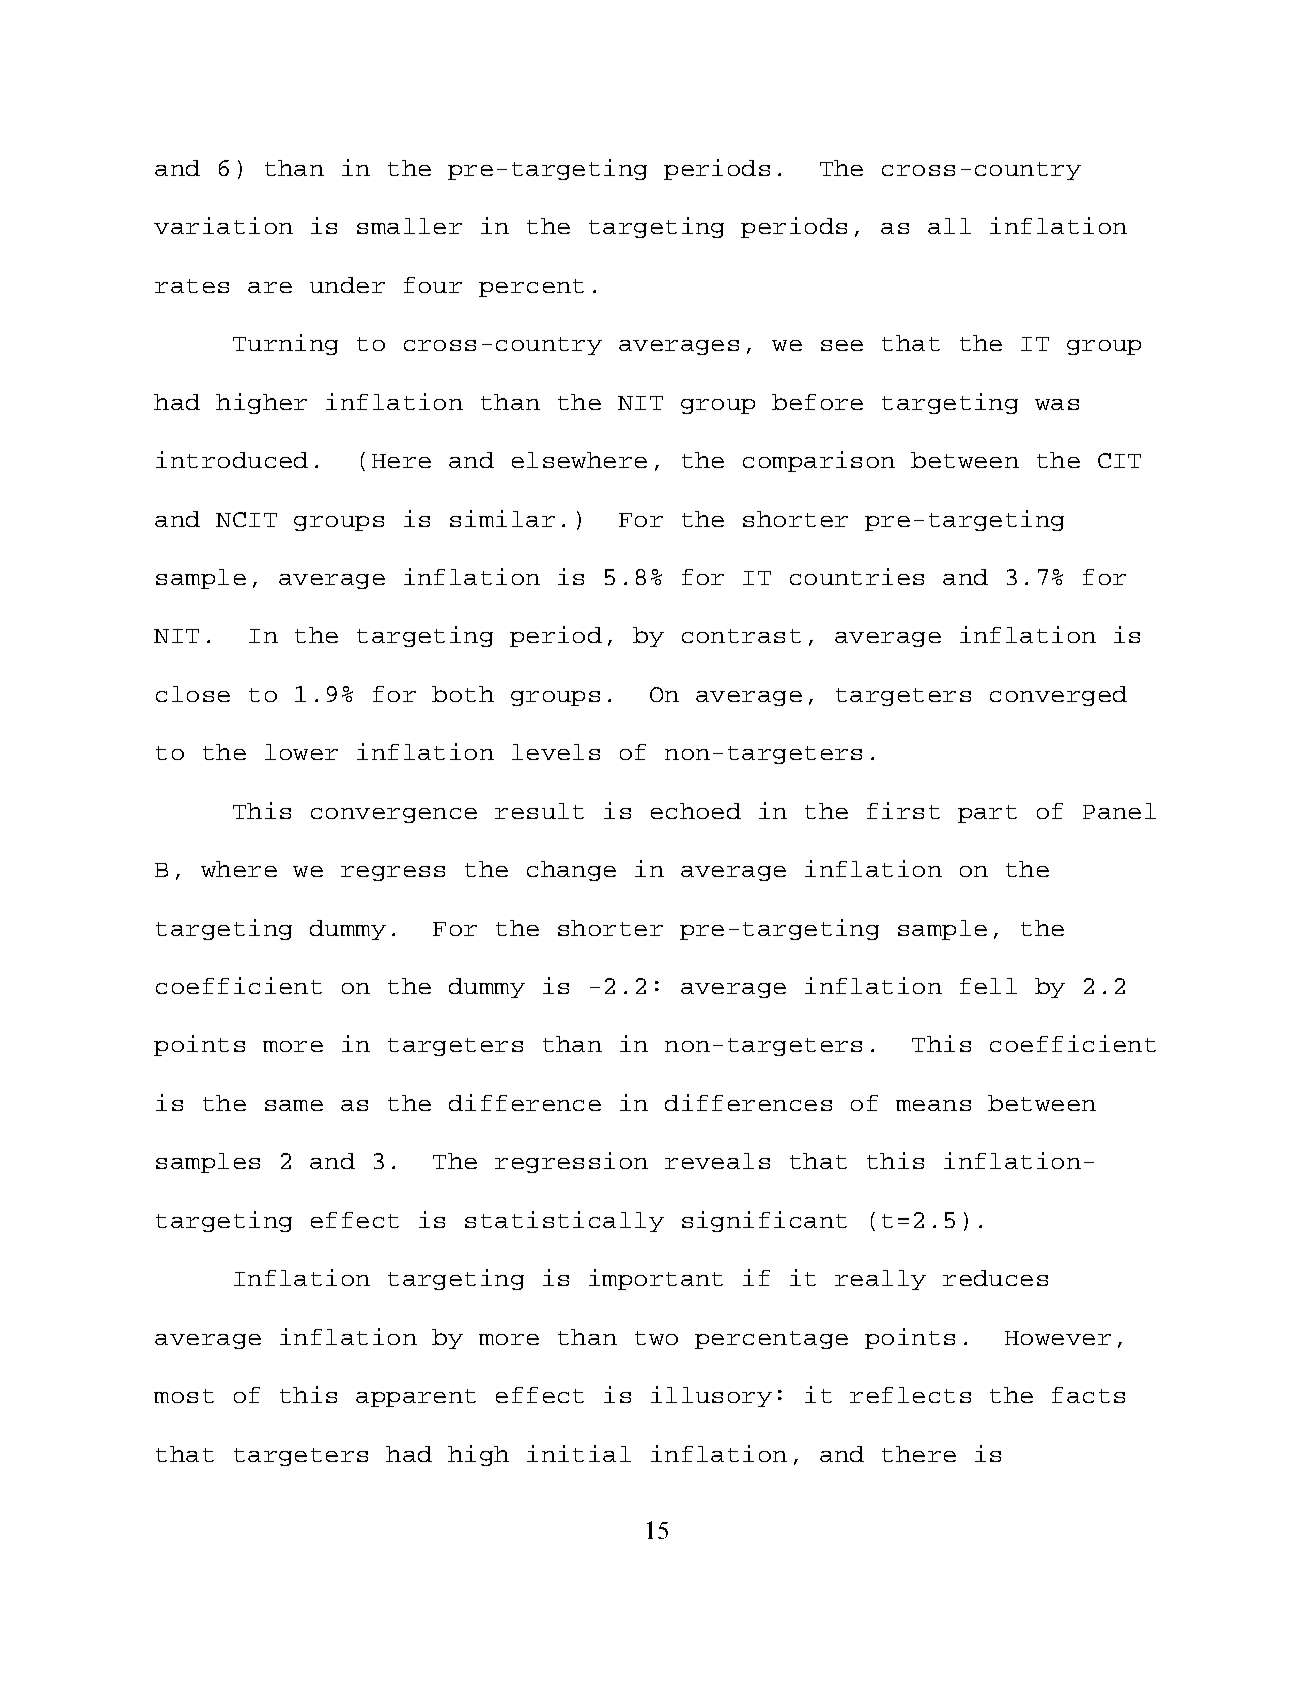  I want to click on convergence, so click(394, 815).
